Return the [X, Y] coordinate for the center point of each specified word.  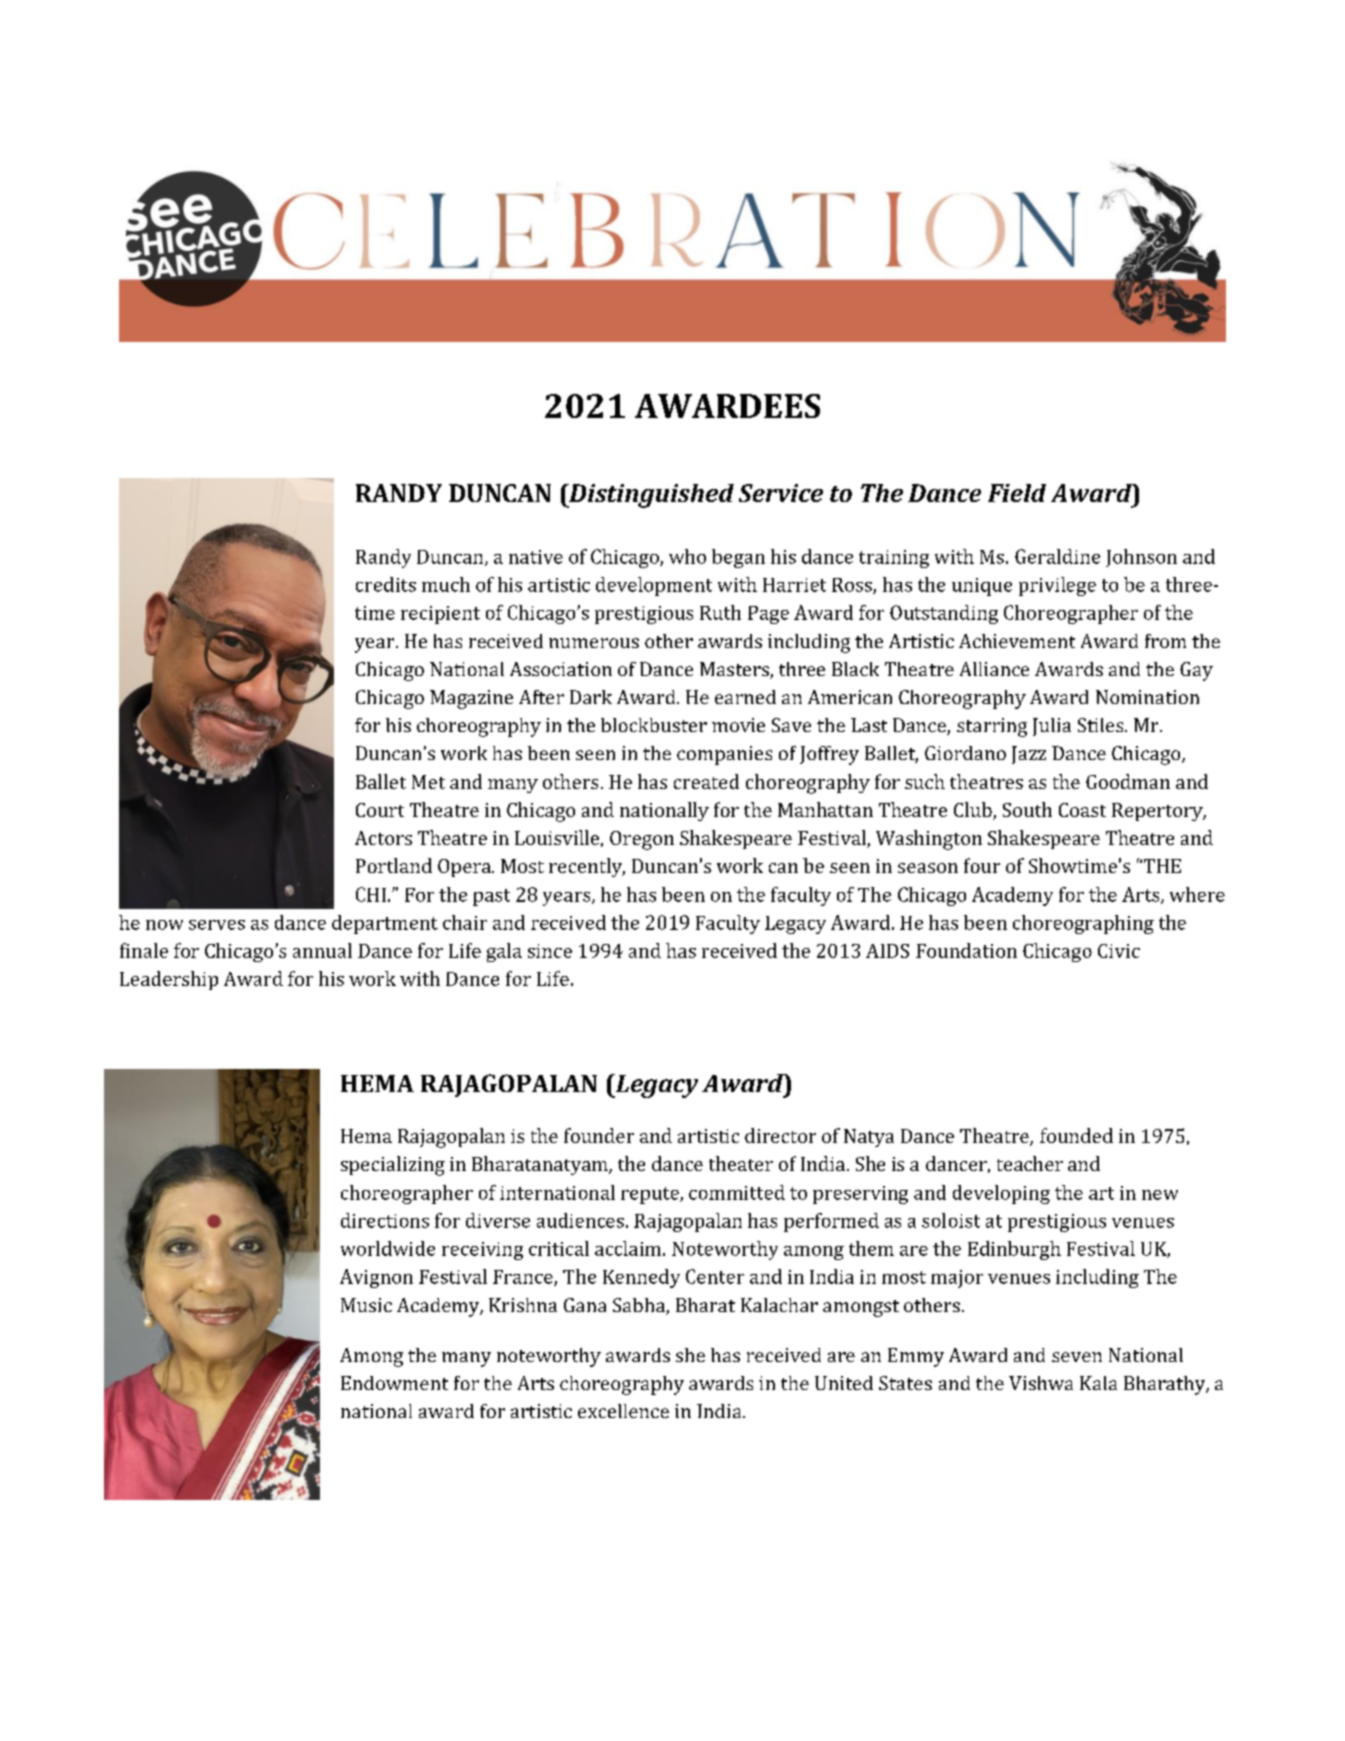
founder [599, 1135]
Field [1017, 493]
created [706, 781]
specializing [393, 1166]
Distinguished [650, 496]
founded [1076, 1135]
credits [386, 584]
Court [380, 810]
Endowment [394, 1383]
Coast [1082, 810]
